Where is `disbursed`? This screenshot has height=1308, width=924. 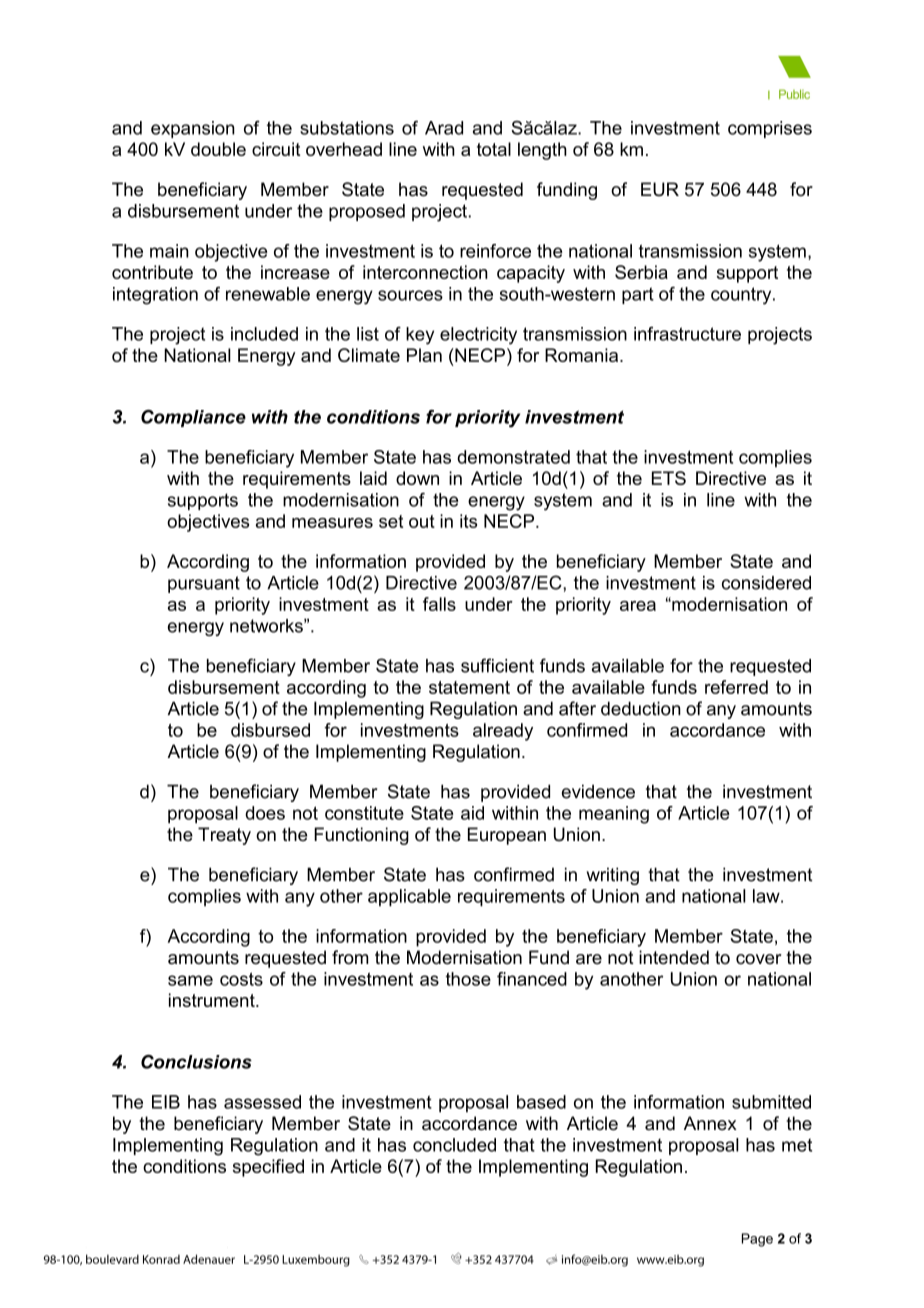 disbursed is located at coordinates (270, 730).
